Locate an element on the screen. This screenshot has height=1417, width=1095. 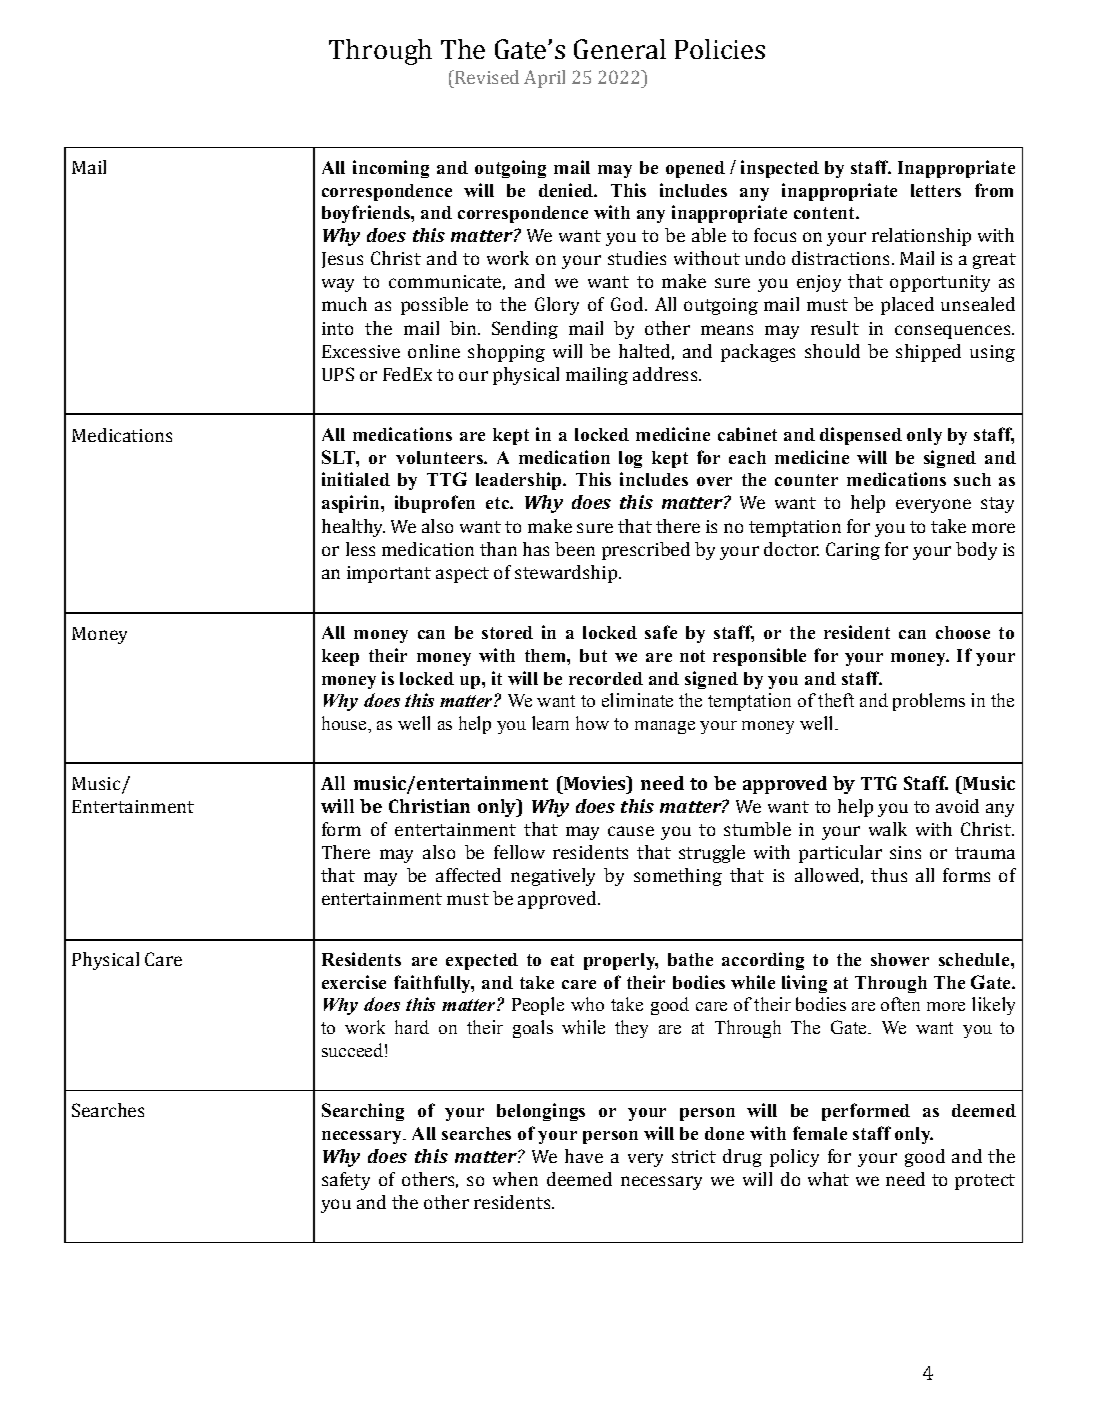
shower is located at coordinates (900, 959).
